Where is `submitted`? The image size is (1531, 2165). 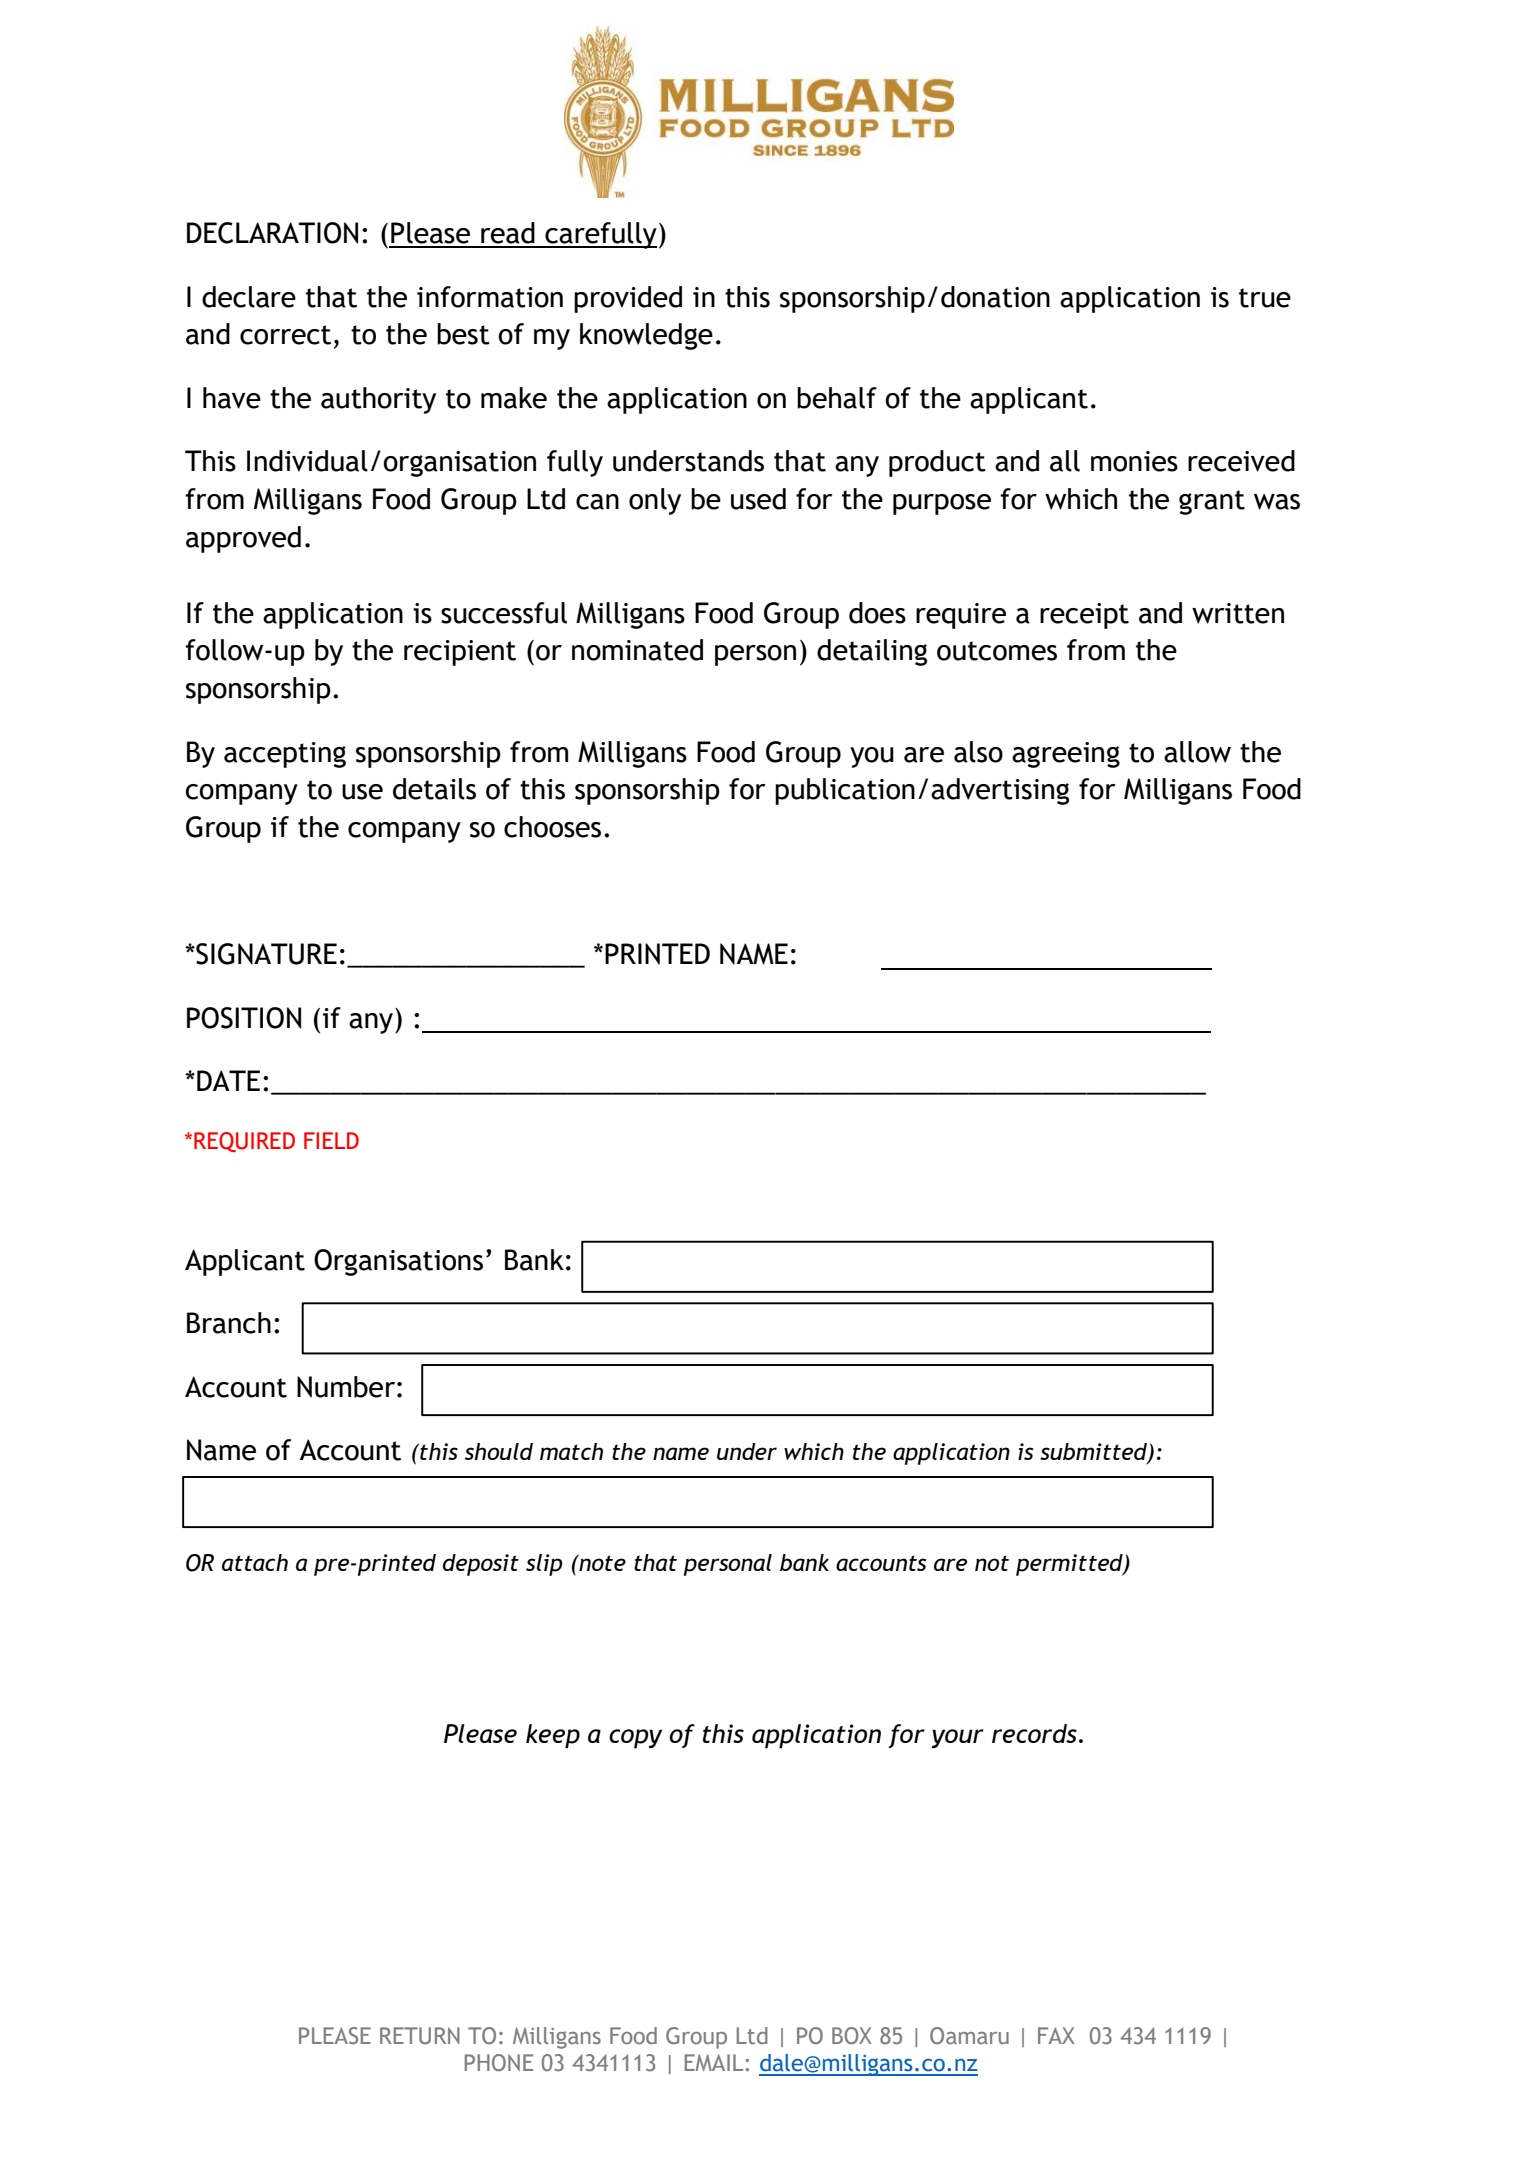
submitted is located at coordinates (1094, 1453).
